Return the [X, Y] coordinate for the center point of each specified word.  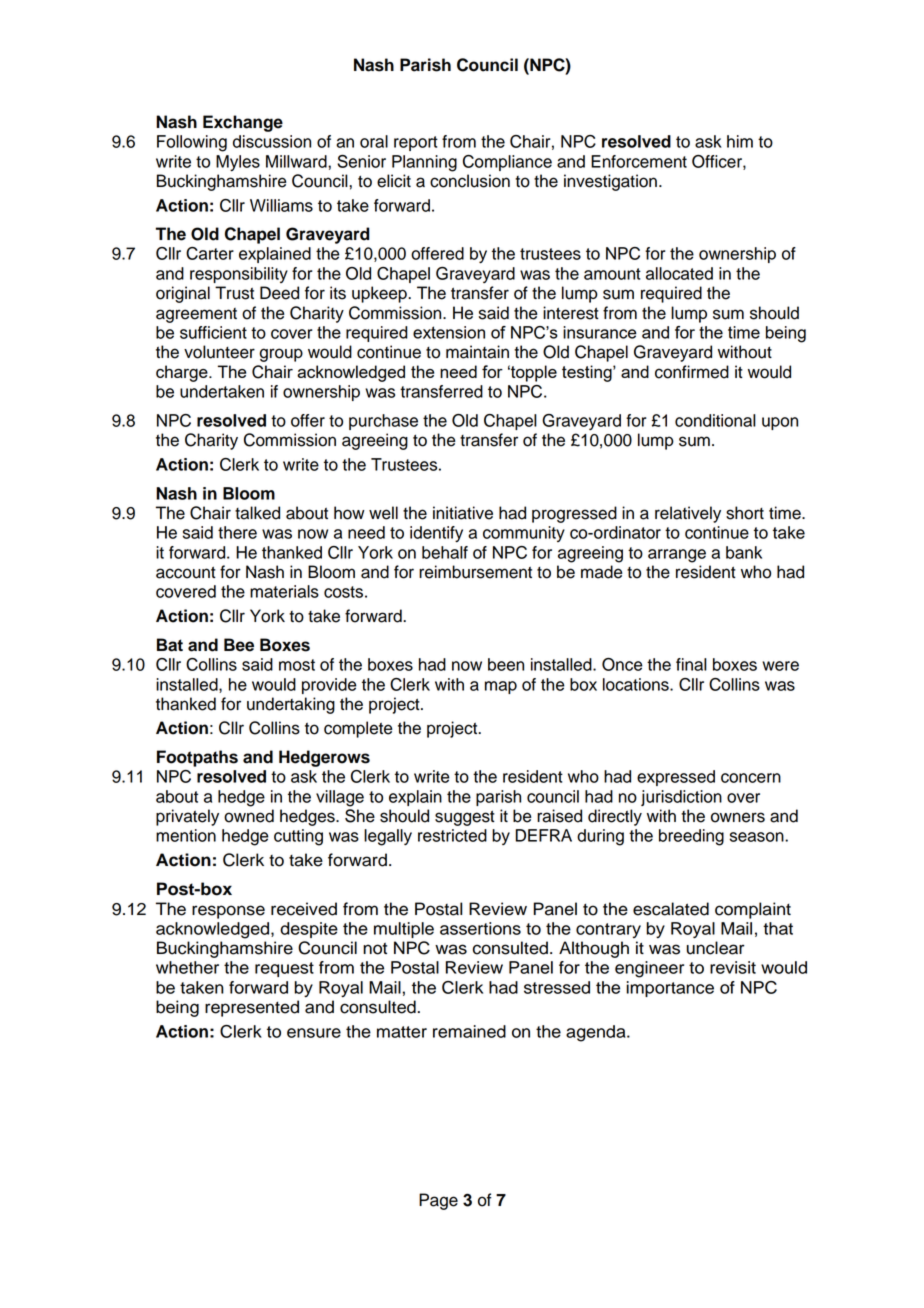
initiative [463, 513]
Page [438, 1201]
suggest [465, 818]
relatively [688, 514]
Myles [238, 163]
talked [257, 513]
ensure [314, 1033]
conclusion [470, 181]
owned [249, 816]
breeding [691, 837]
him [740, 141]
